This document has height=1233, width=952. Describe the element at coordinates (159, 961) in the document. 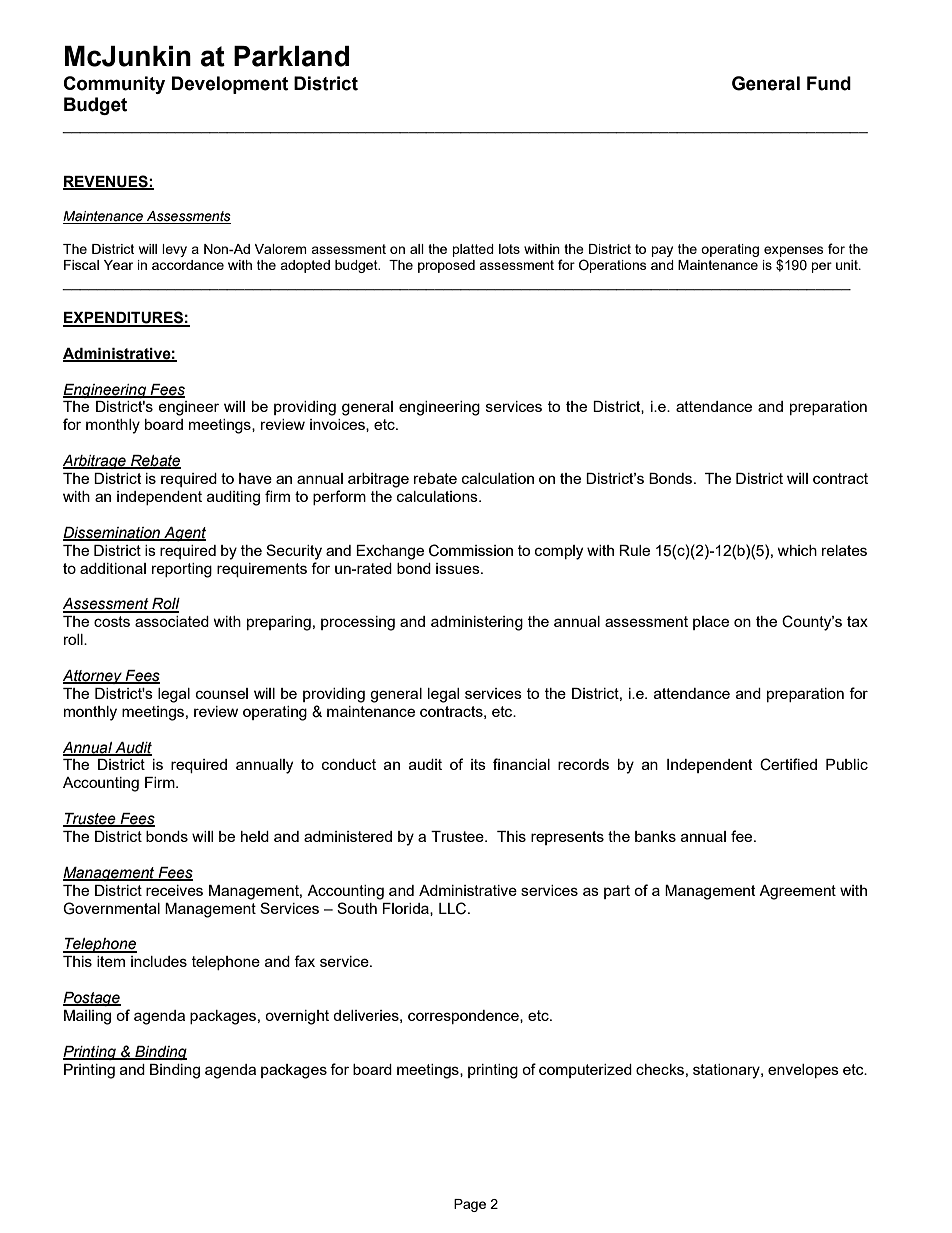

I see `includes` at that location.
